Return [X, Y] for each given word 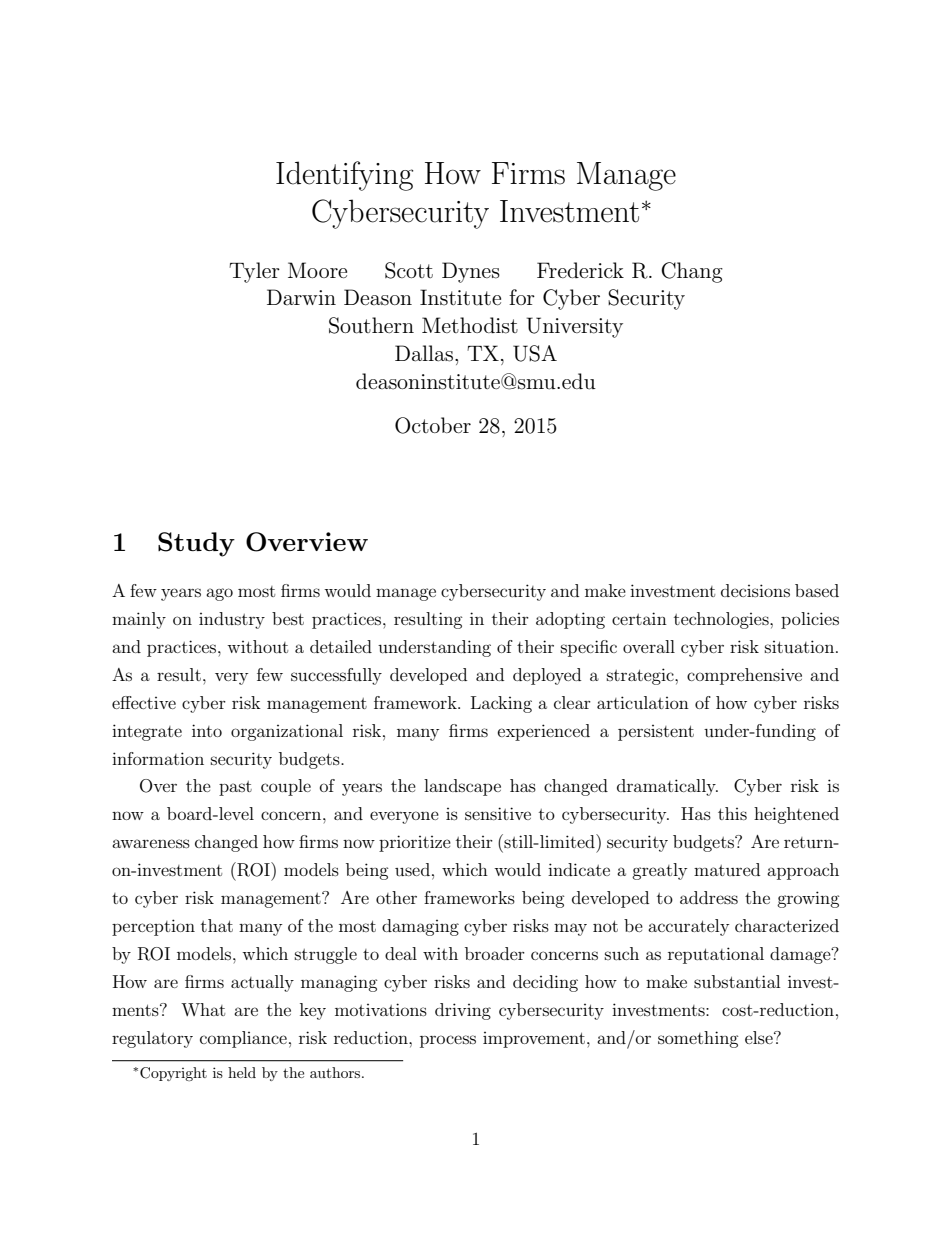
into [207, 730]
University [575, 327]
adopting [570, 620]
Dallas [424, 353]
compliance [243, 1039]
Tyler [254, 272]
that [217, 925]
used [412, 869]
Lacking [501, 704]
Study [196, 544]
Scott [409, 270]
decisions [755, 590]
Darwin [301, 297]
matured [727, 869]
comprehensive [744, 676]
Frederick [580, 270]
